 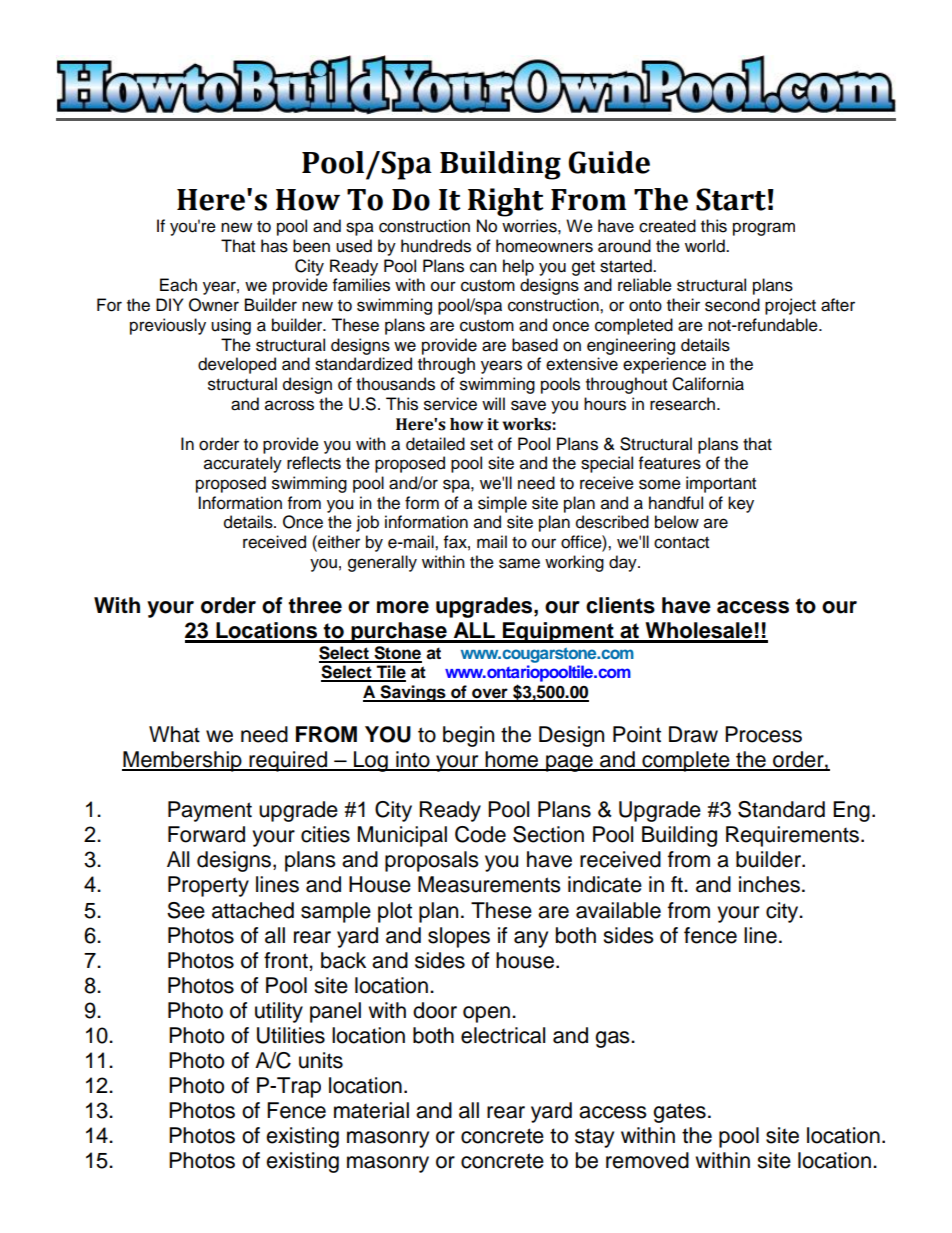 I want to click on attached, so click(x=253, y=910).
